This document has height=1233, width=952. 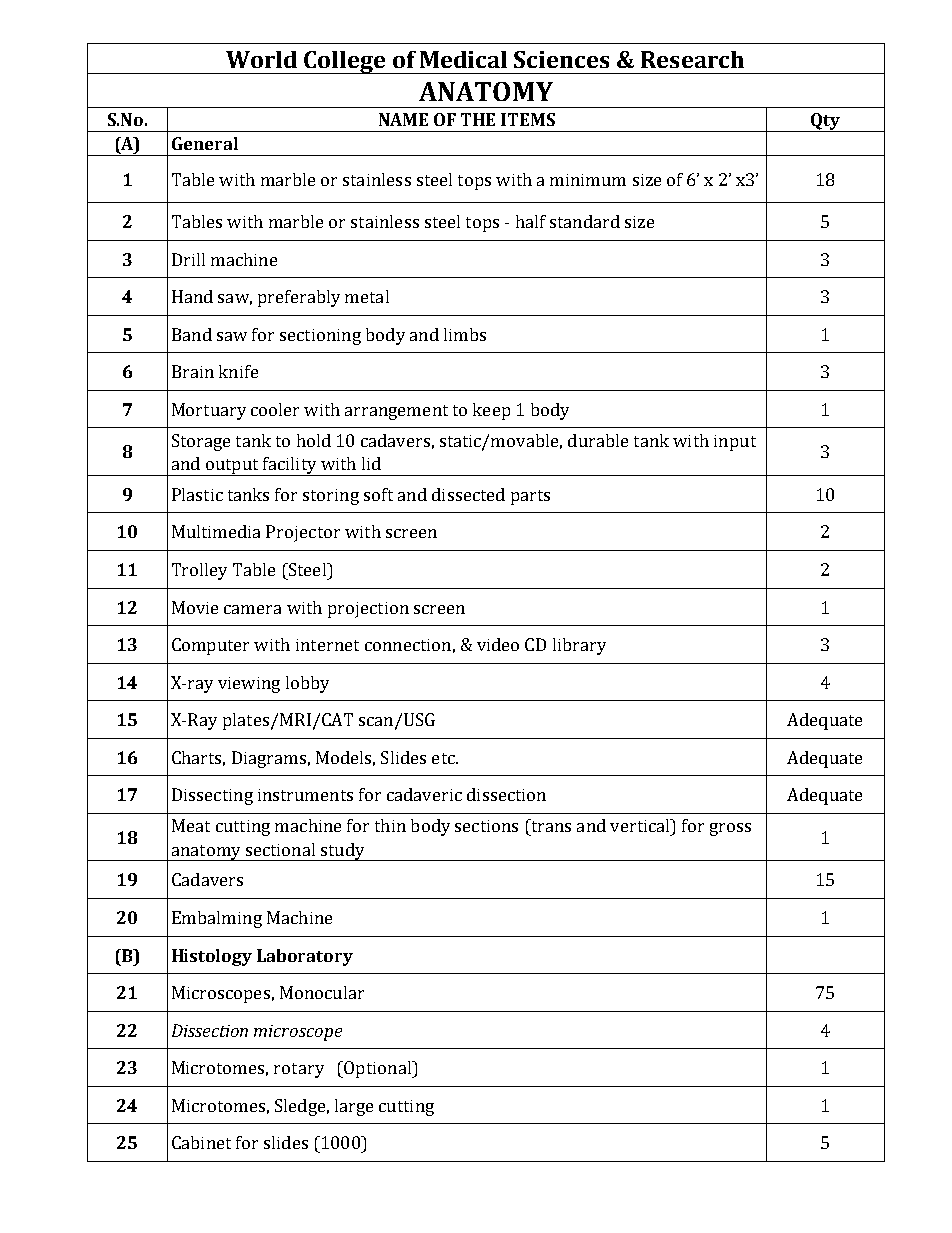 What do you see at coordinates (692, 59) in the document?
I see `Research` at bounding box center [692, 59].
